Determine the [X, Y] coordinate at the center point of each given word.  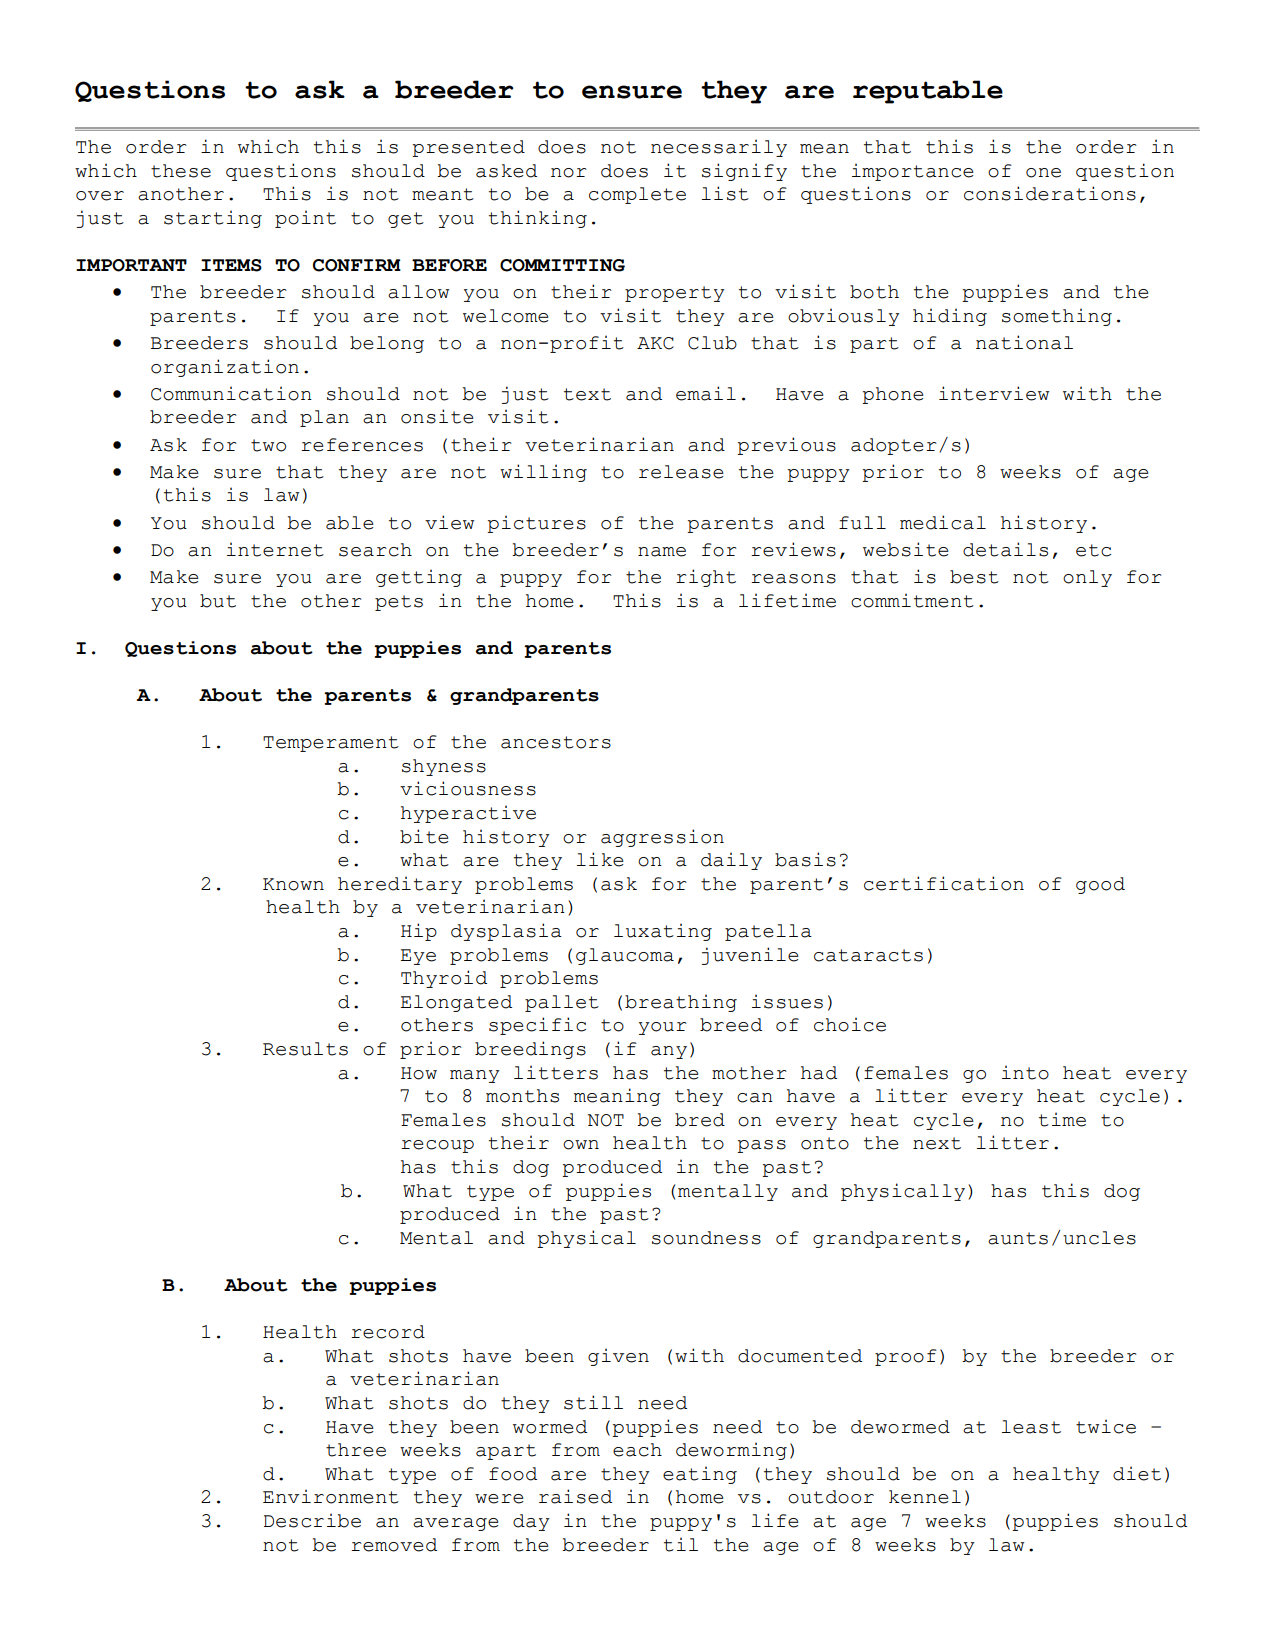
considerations [1050, 193]
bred [700, 1120]
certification [944, 883]
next [937, 1143]
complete [637, 195]
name [662, 552]
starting [213, 219]
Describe [312, 1520]
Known [293, 884]
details [1005, 549]
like [600, 859]
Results [305, 1049]
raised [575, 1496]
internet [275, 549]
